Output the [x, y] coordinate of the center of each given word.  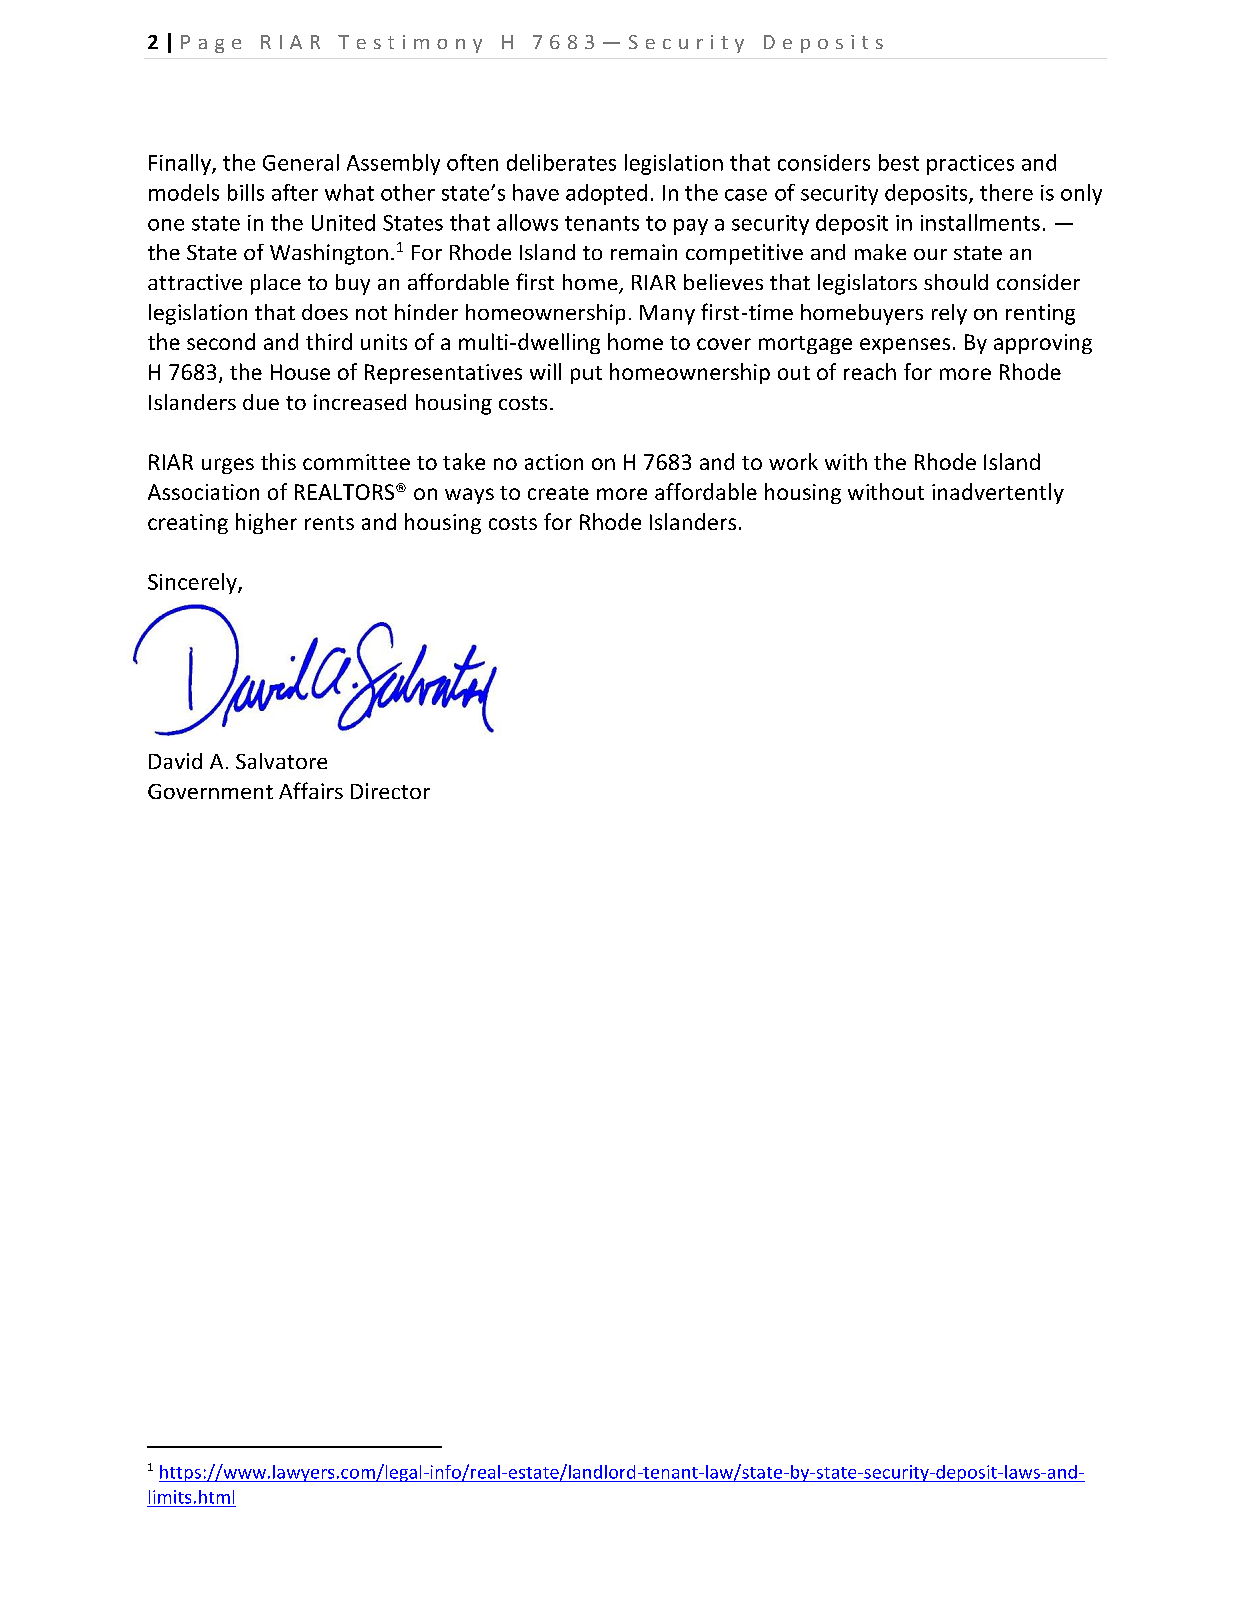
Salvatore [281, 761]
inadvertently [998, 493]
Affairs [311, 790]
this [278, 461]
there [1006, 192]
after [295, 192]
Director [390, 791]
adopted [606, 194]
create [558, 493]
